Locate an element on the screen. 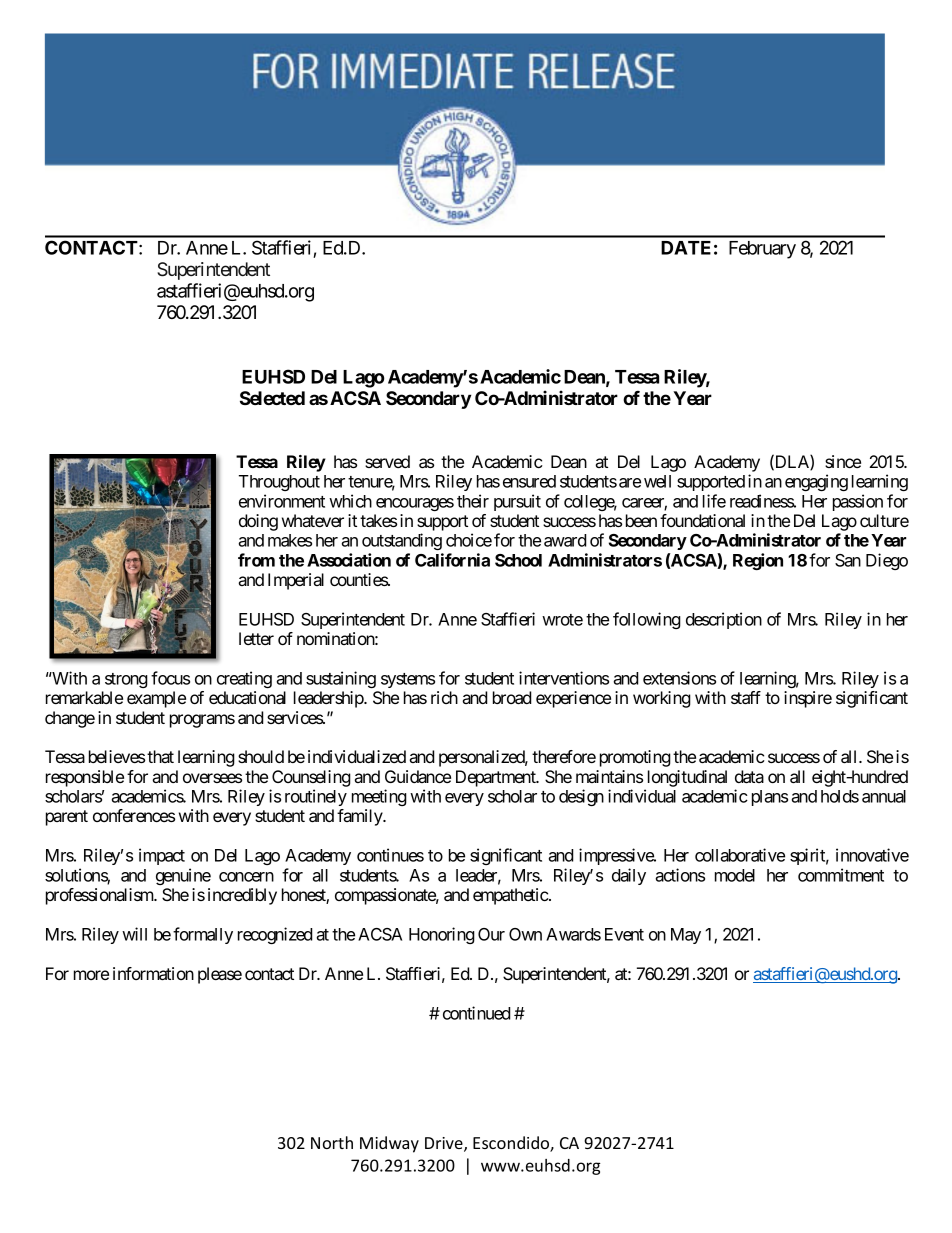 The image size is (952, 1233). their is located at coordinates (473, 501).
